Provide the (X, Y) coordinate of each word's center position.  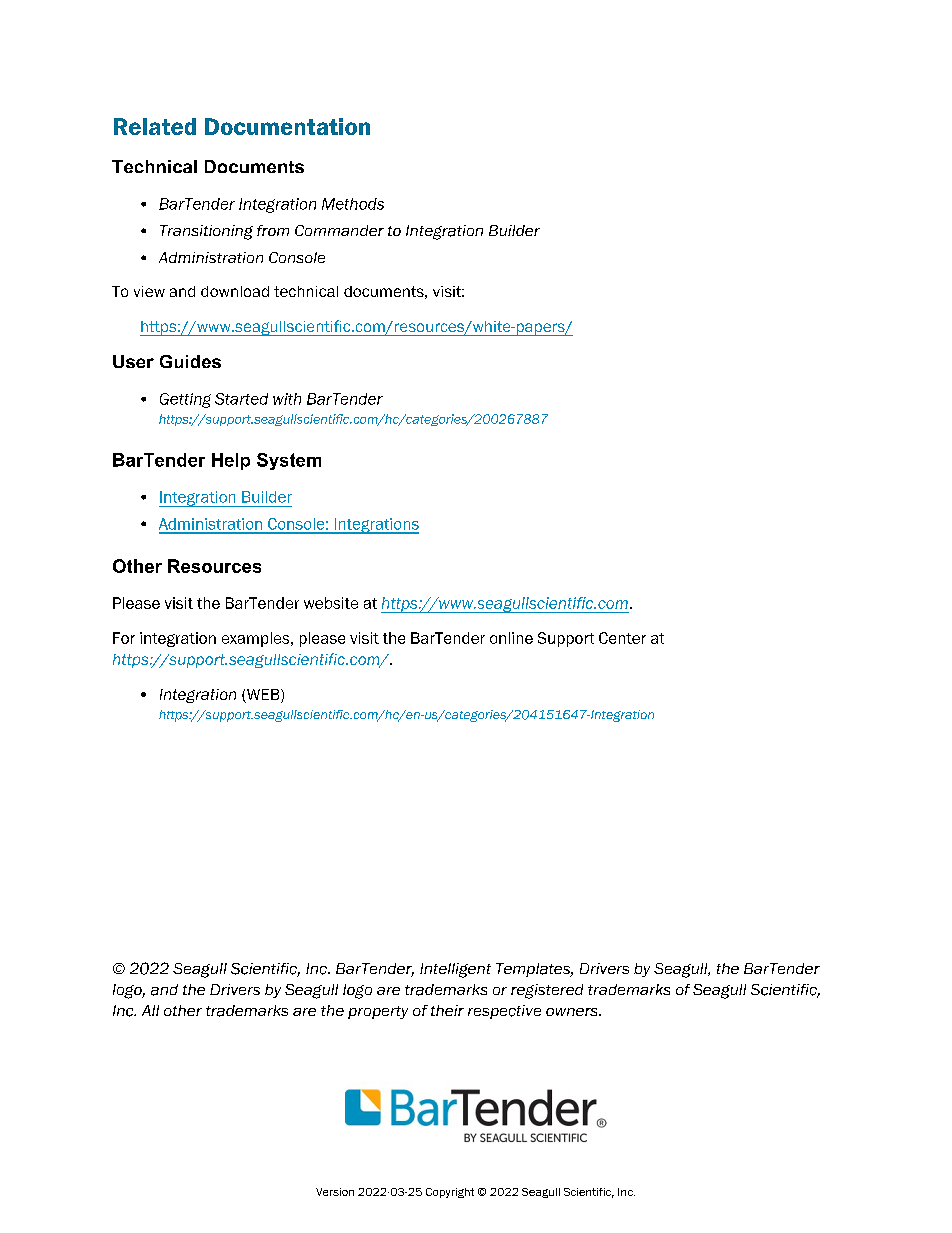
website (331, 603)
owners (573, 1012)
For (124, 638)
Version (335, 1192)
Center (622, 638)
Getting (185, 400)
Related (155, 126)
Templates (534, 970)
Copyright (450, 1193)
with (287, 399)
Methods (353, 204)
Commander (339, 230)
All (150, 1010)
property (378, 1012)
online (511, 638)
